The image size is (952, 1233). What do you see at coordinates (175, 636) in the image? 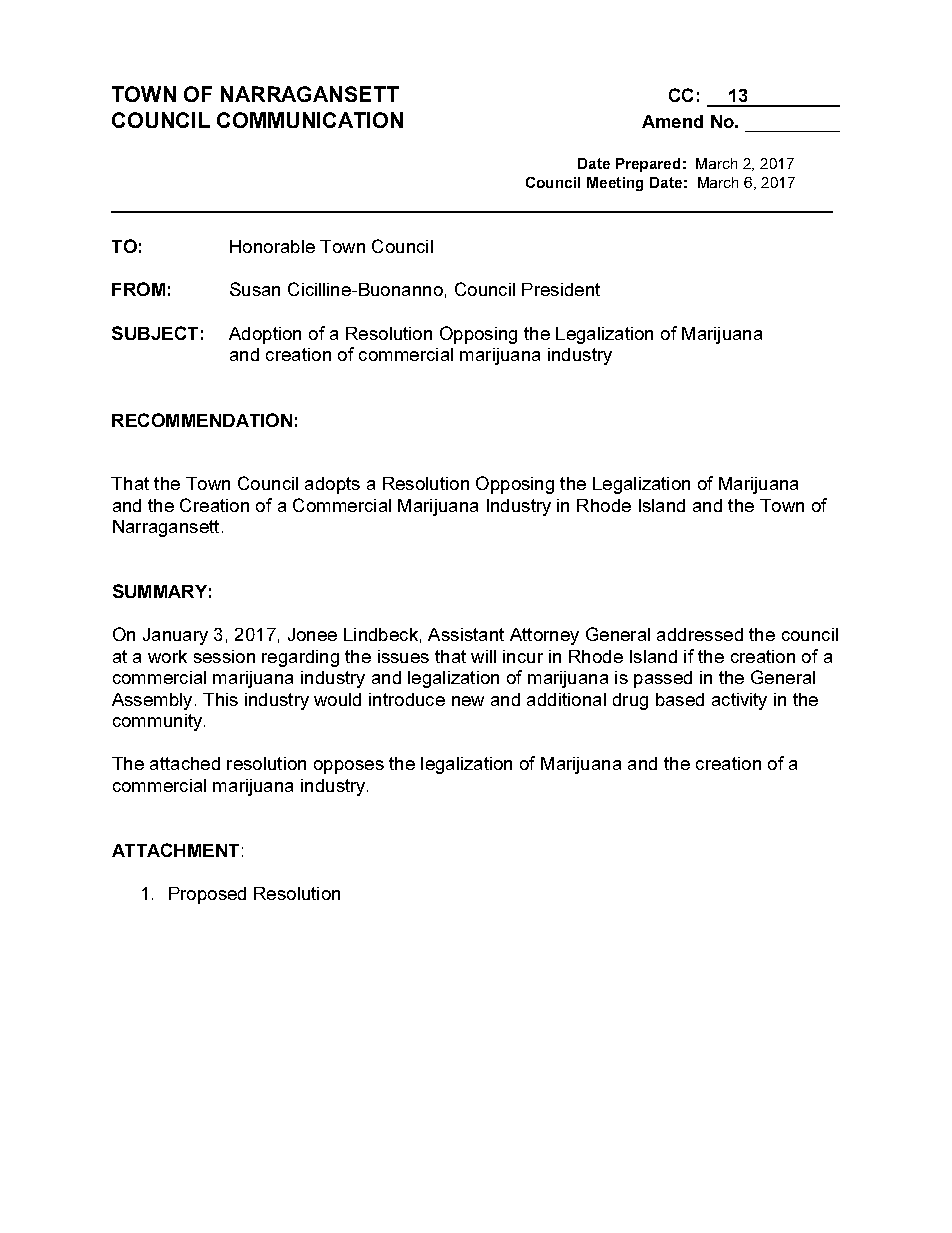
I see `January` at bounding box center [175, 636].
